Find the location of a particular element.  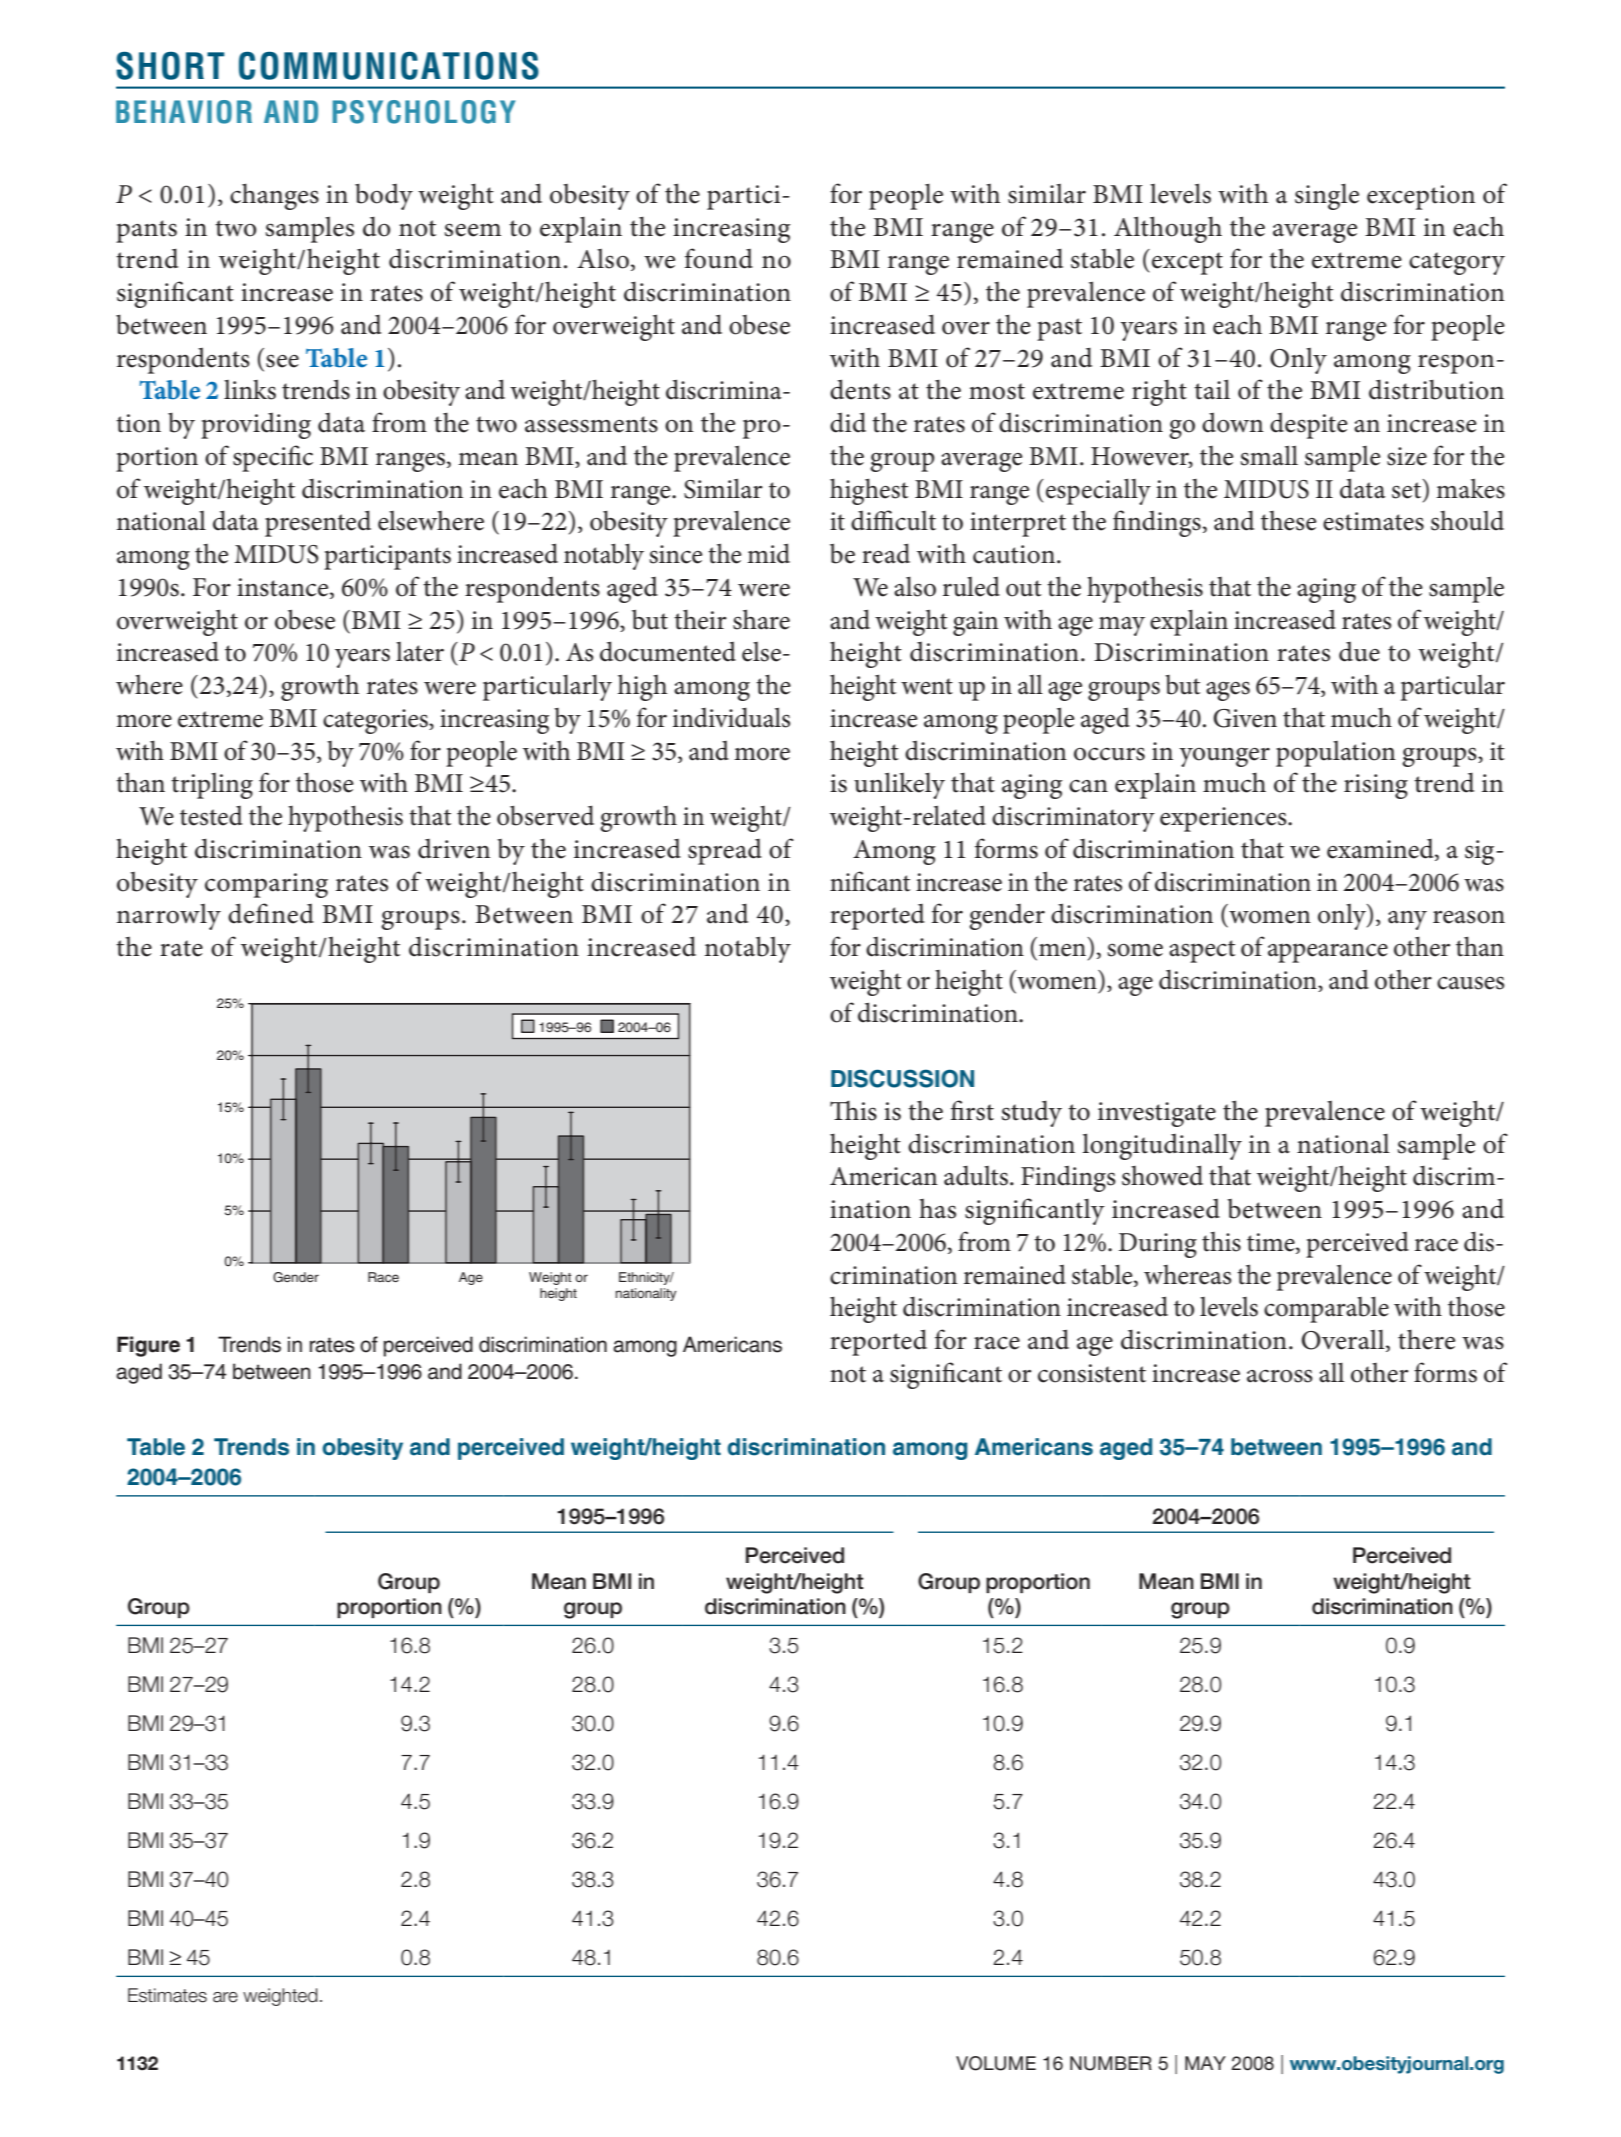

single is located at coordinates (1327, 197).
